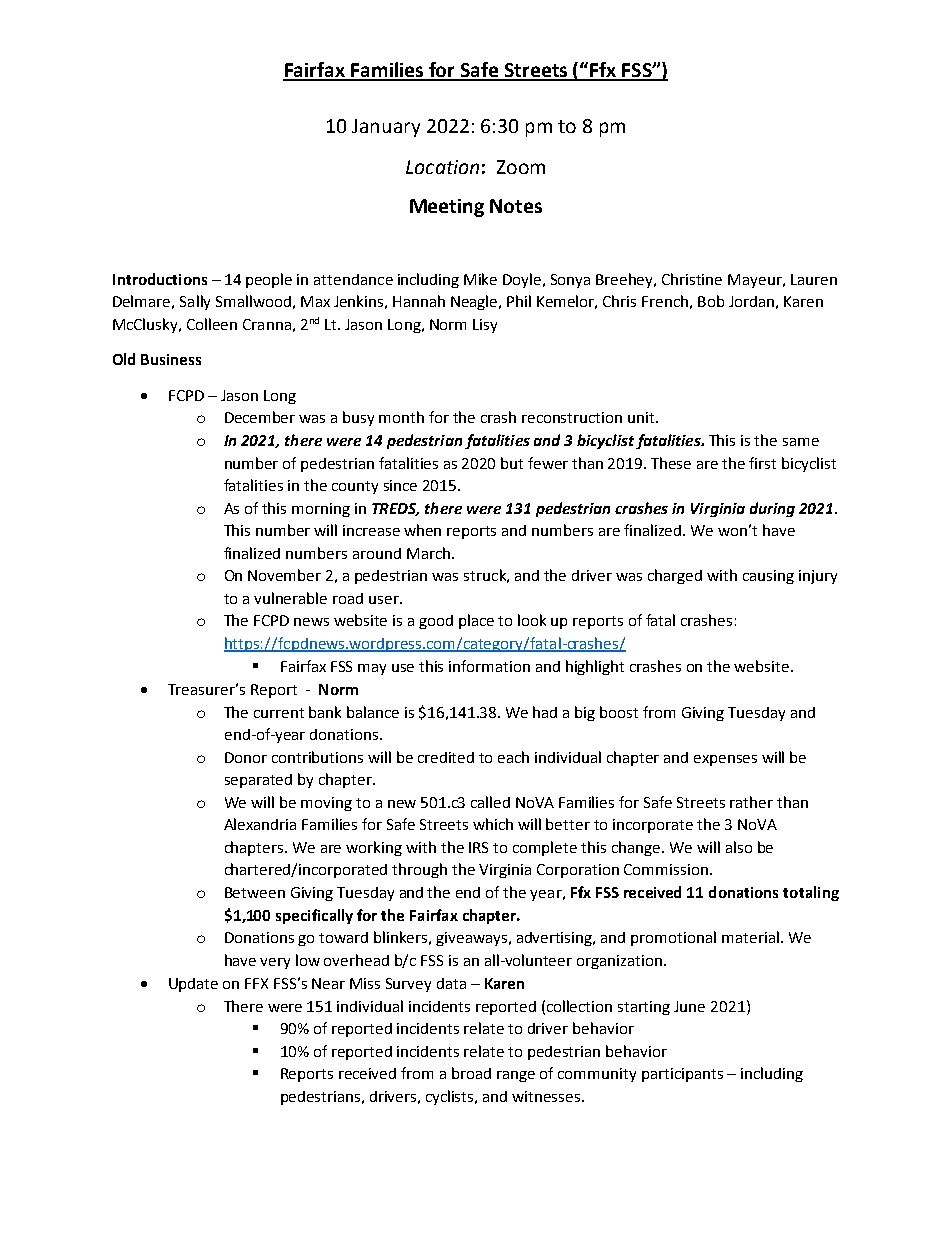  Describe the element at coordinates (814, 279) in the page. I see `Lauren` at that location.
